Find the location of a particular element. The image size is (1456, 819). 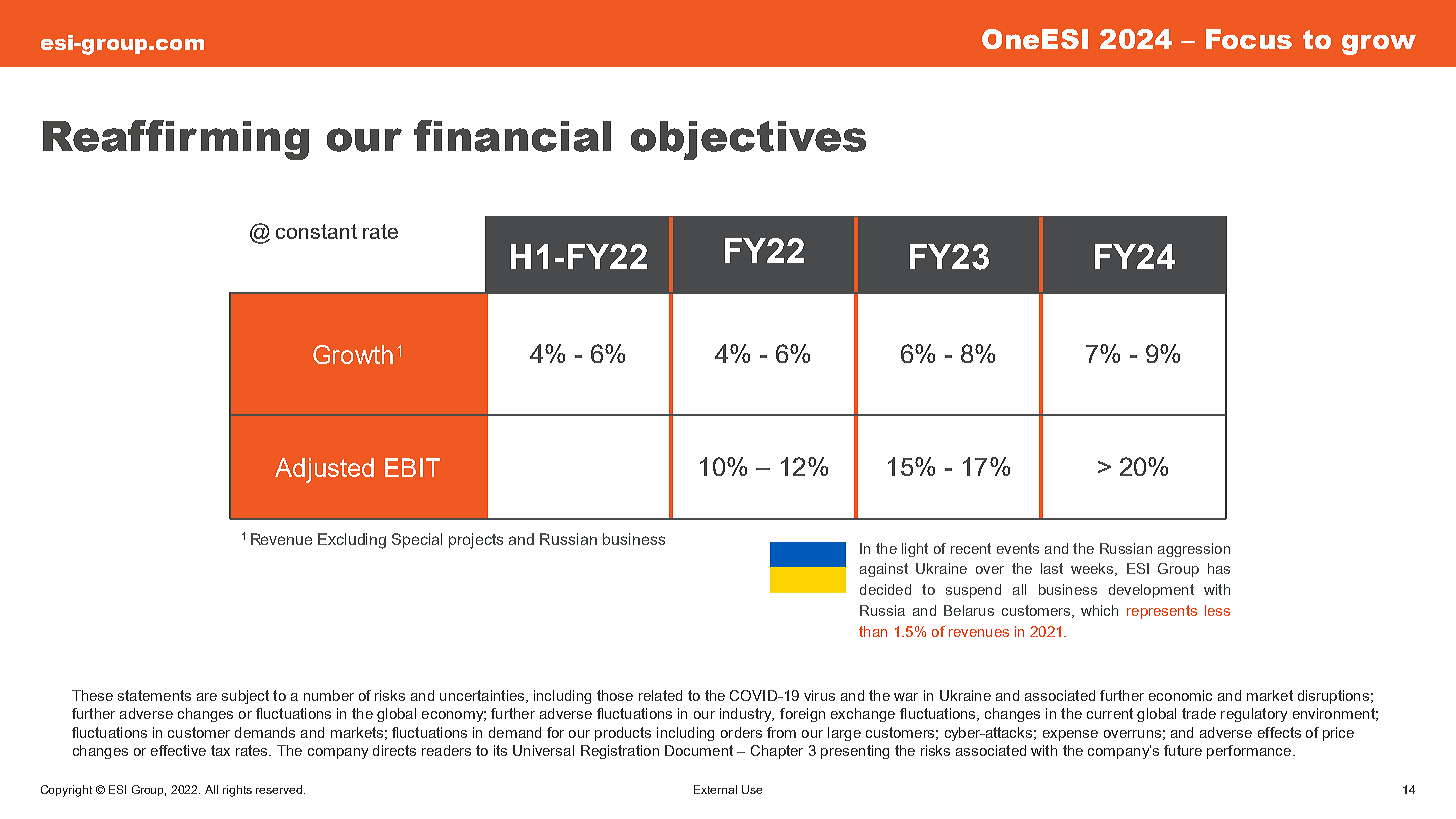

Reaffirming is located at coordinates (176, 140).
